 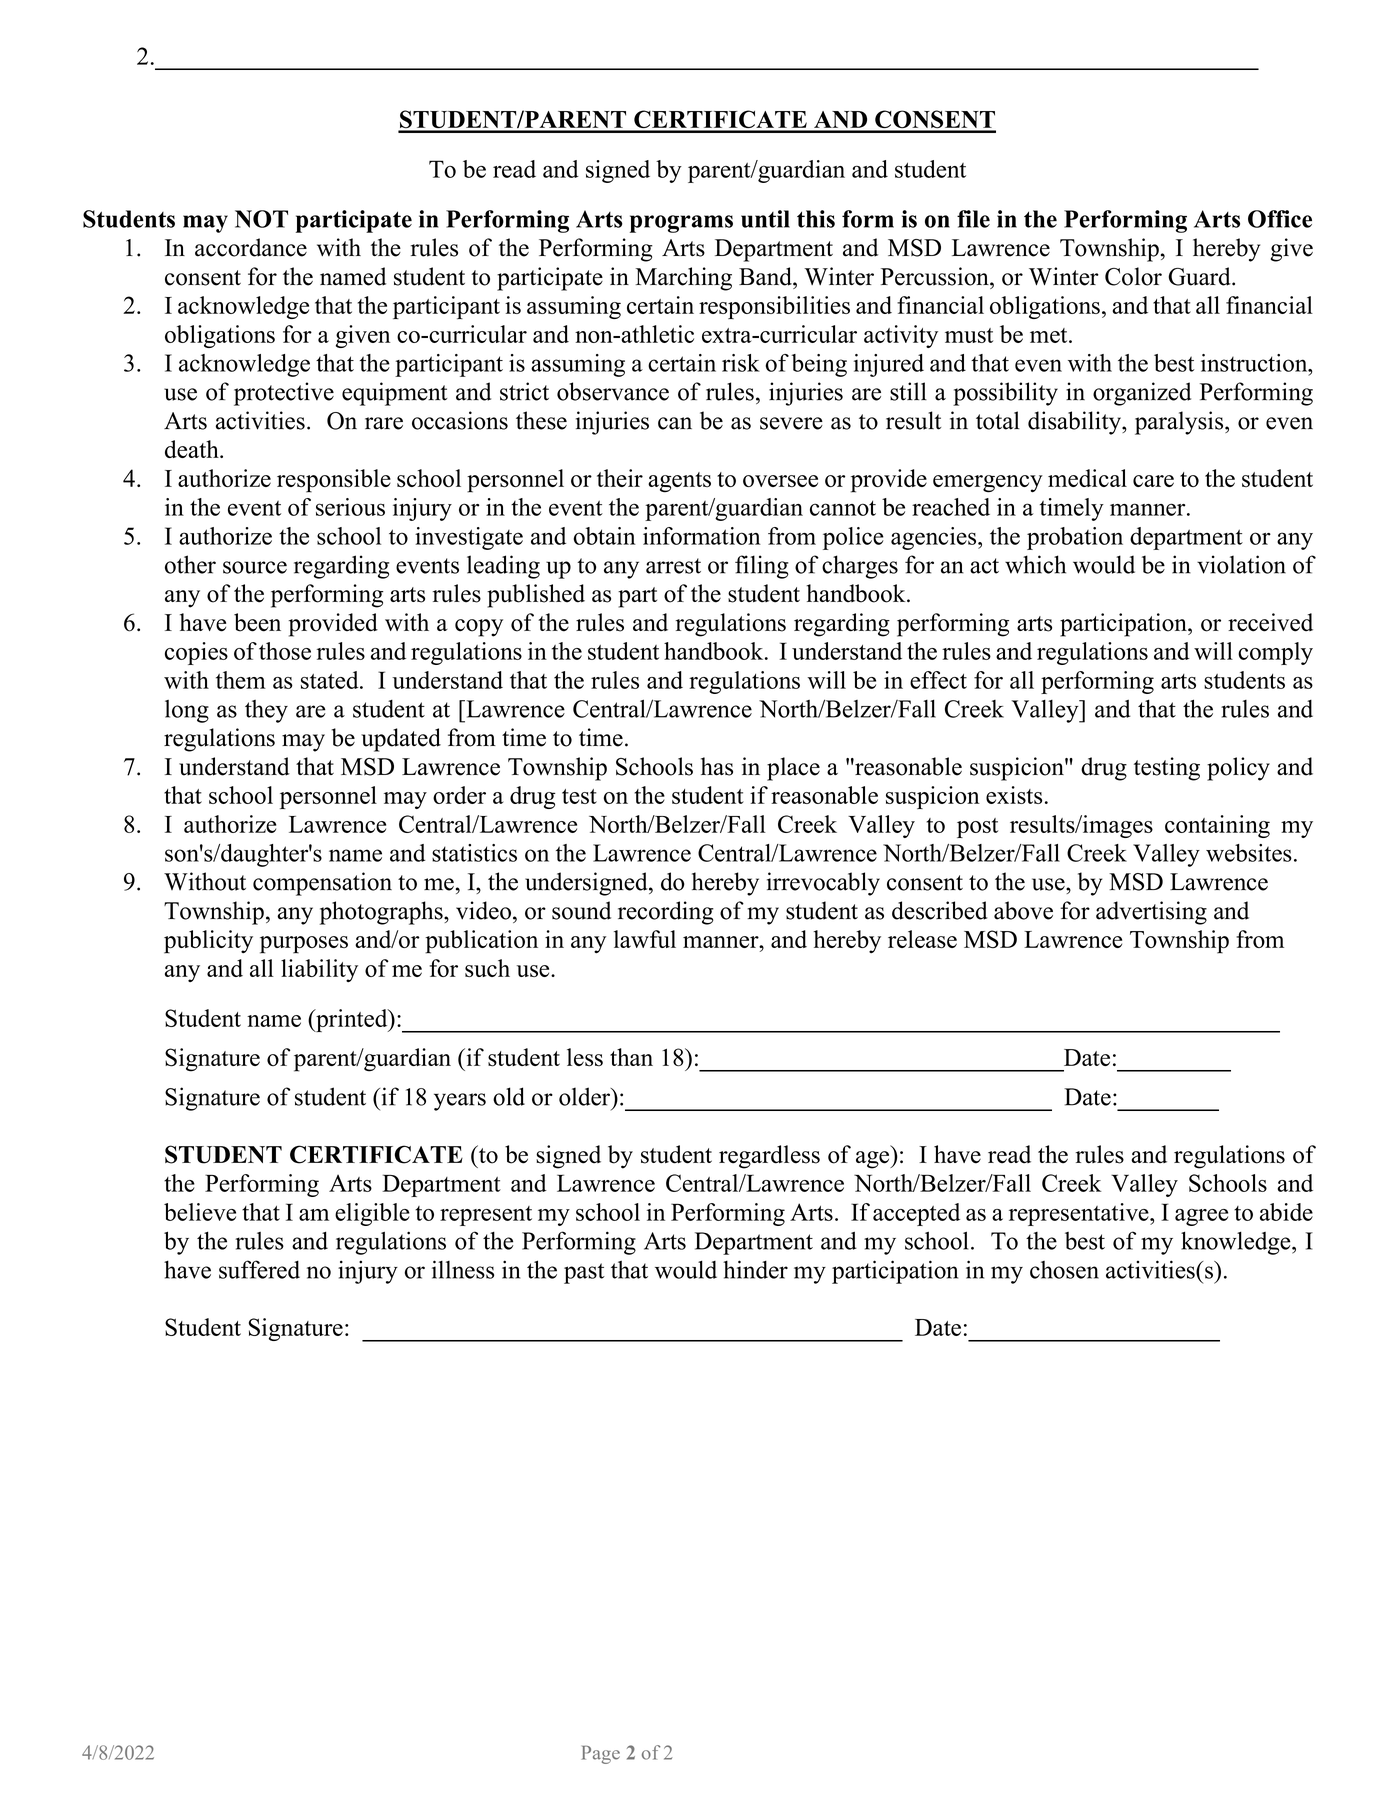 I want to click on agree, so click(x=1201, y=1217).
